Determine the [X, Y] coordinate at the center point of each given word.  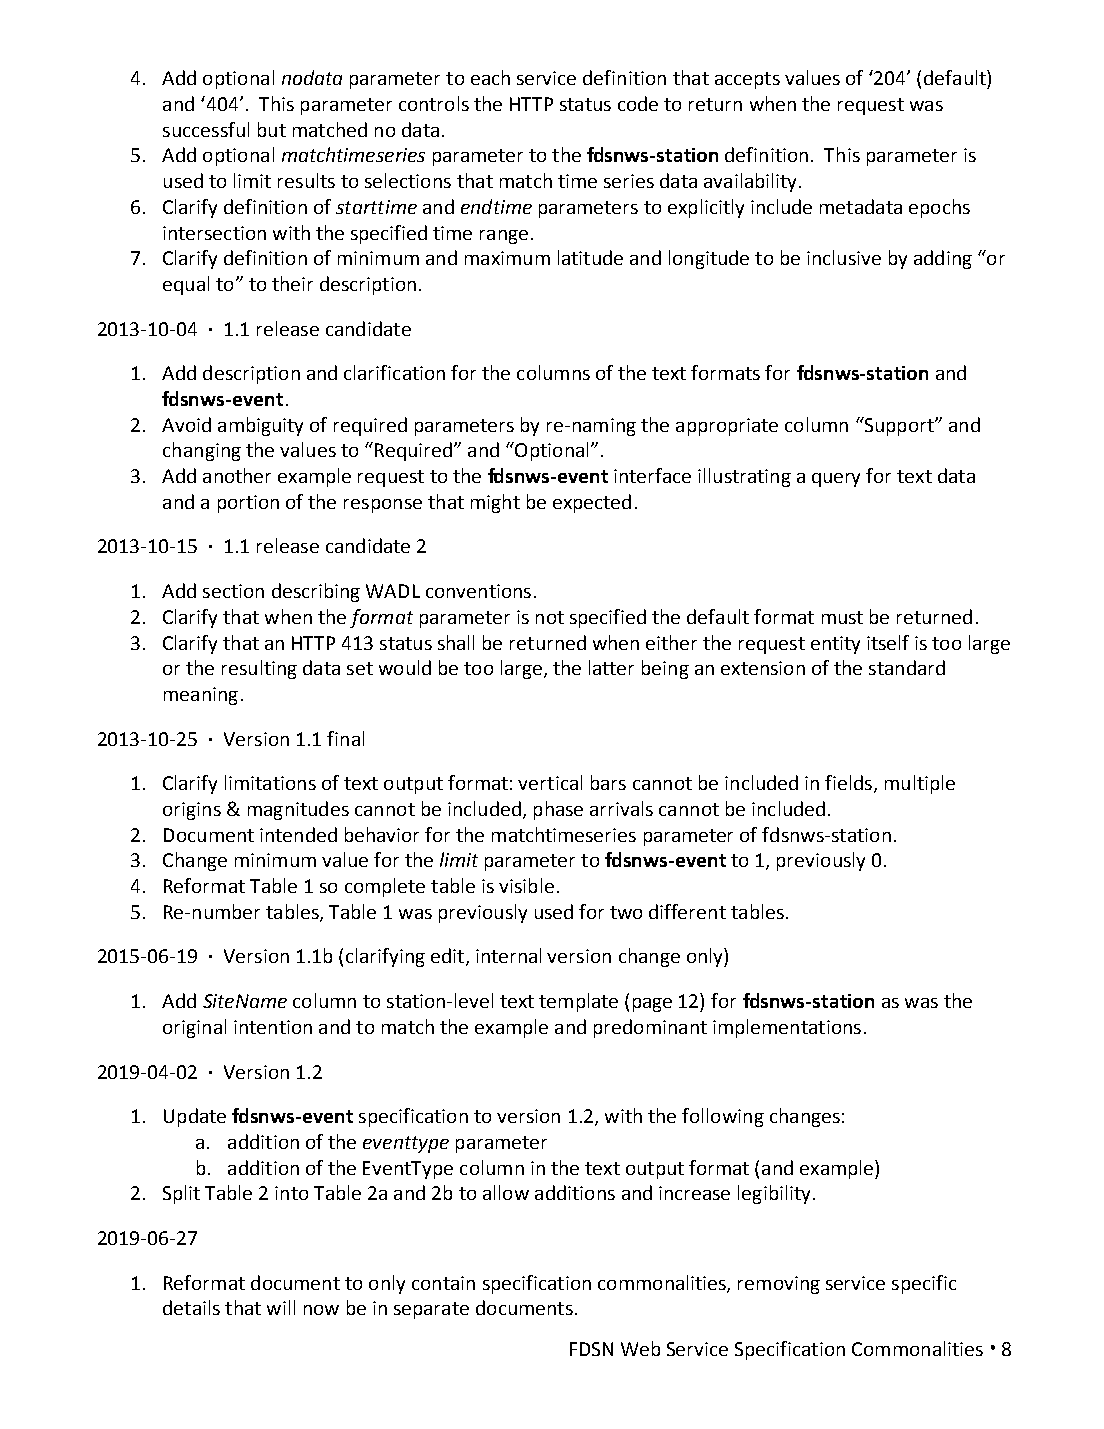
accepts [747, 80]
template [578, 1002]
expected [592, 503]
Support [899, 426]
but [272, 129]
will [281, 1307]
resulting [259, 669]
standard [907, 667]
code [638, 103]
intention [273, 1027]
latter [611, 667]
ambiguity [260, 426]
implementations [787, 1028]
